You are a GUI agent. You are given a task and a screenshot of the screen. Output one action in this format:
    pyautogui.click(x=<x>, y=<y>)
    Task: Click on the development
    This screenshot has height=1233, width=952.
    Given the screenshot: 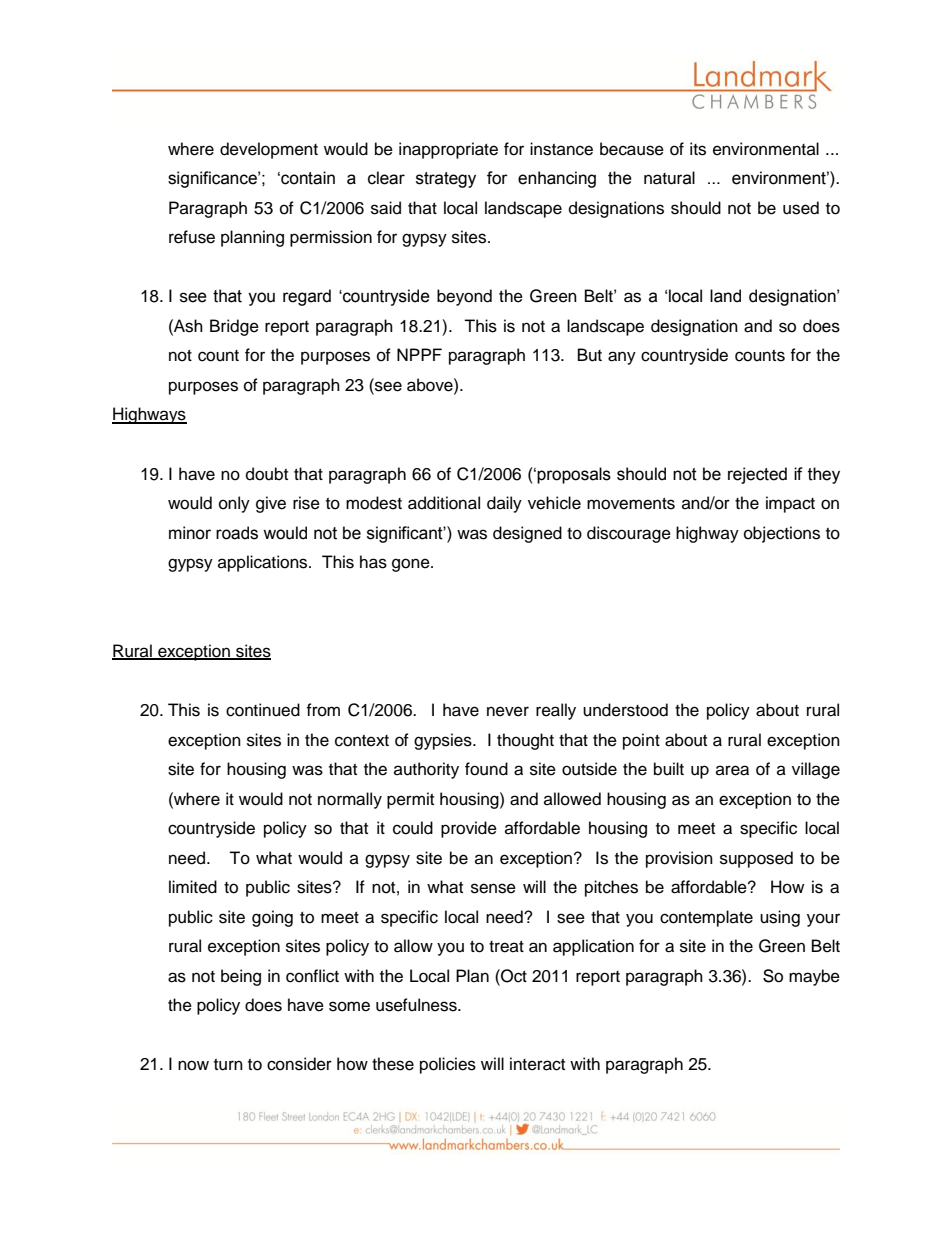 What is the action you would take?
    pyautogui.click(x=269, y=150)
